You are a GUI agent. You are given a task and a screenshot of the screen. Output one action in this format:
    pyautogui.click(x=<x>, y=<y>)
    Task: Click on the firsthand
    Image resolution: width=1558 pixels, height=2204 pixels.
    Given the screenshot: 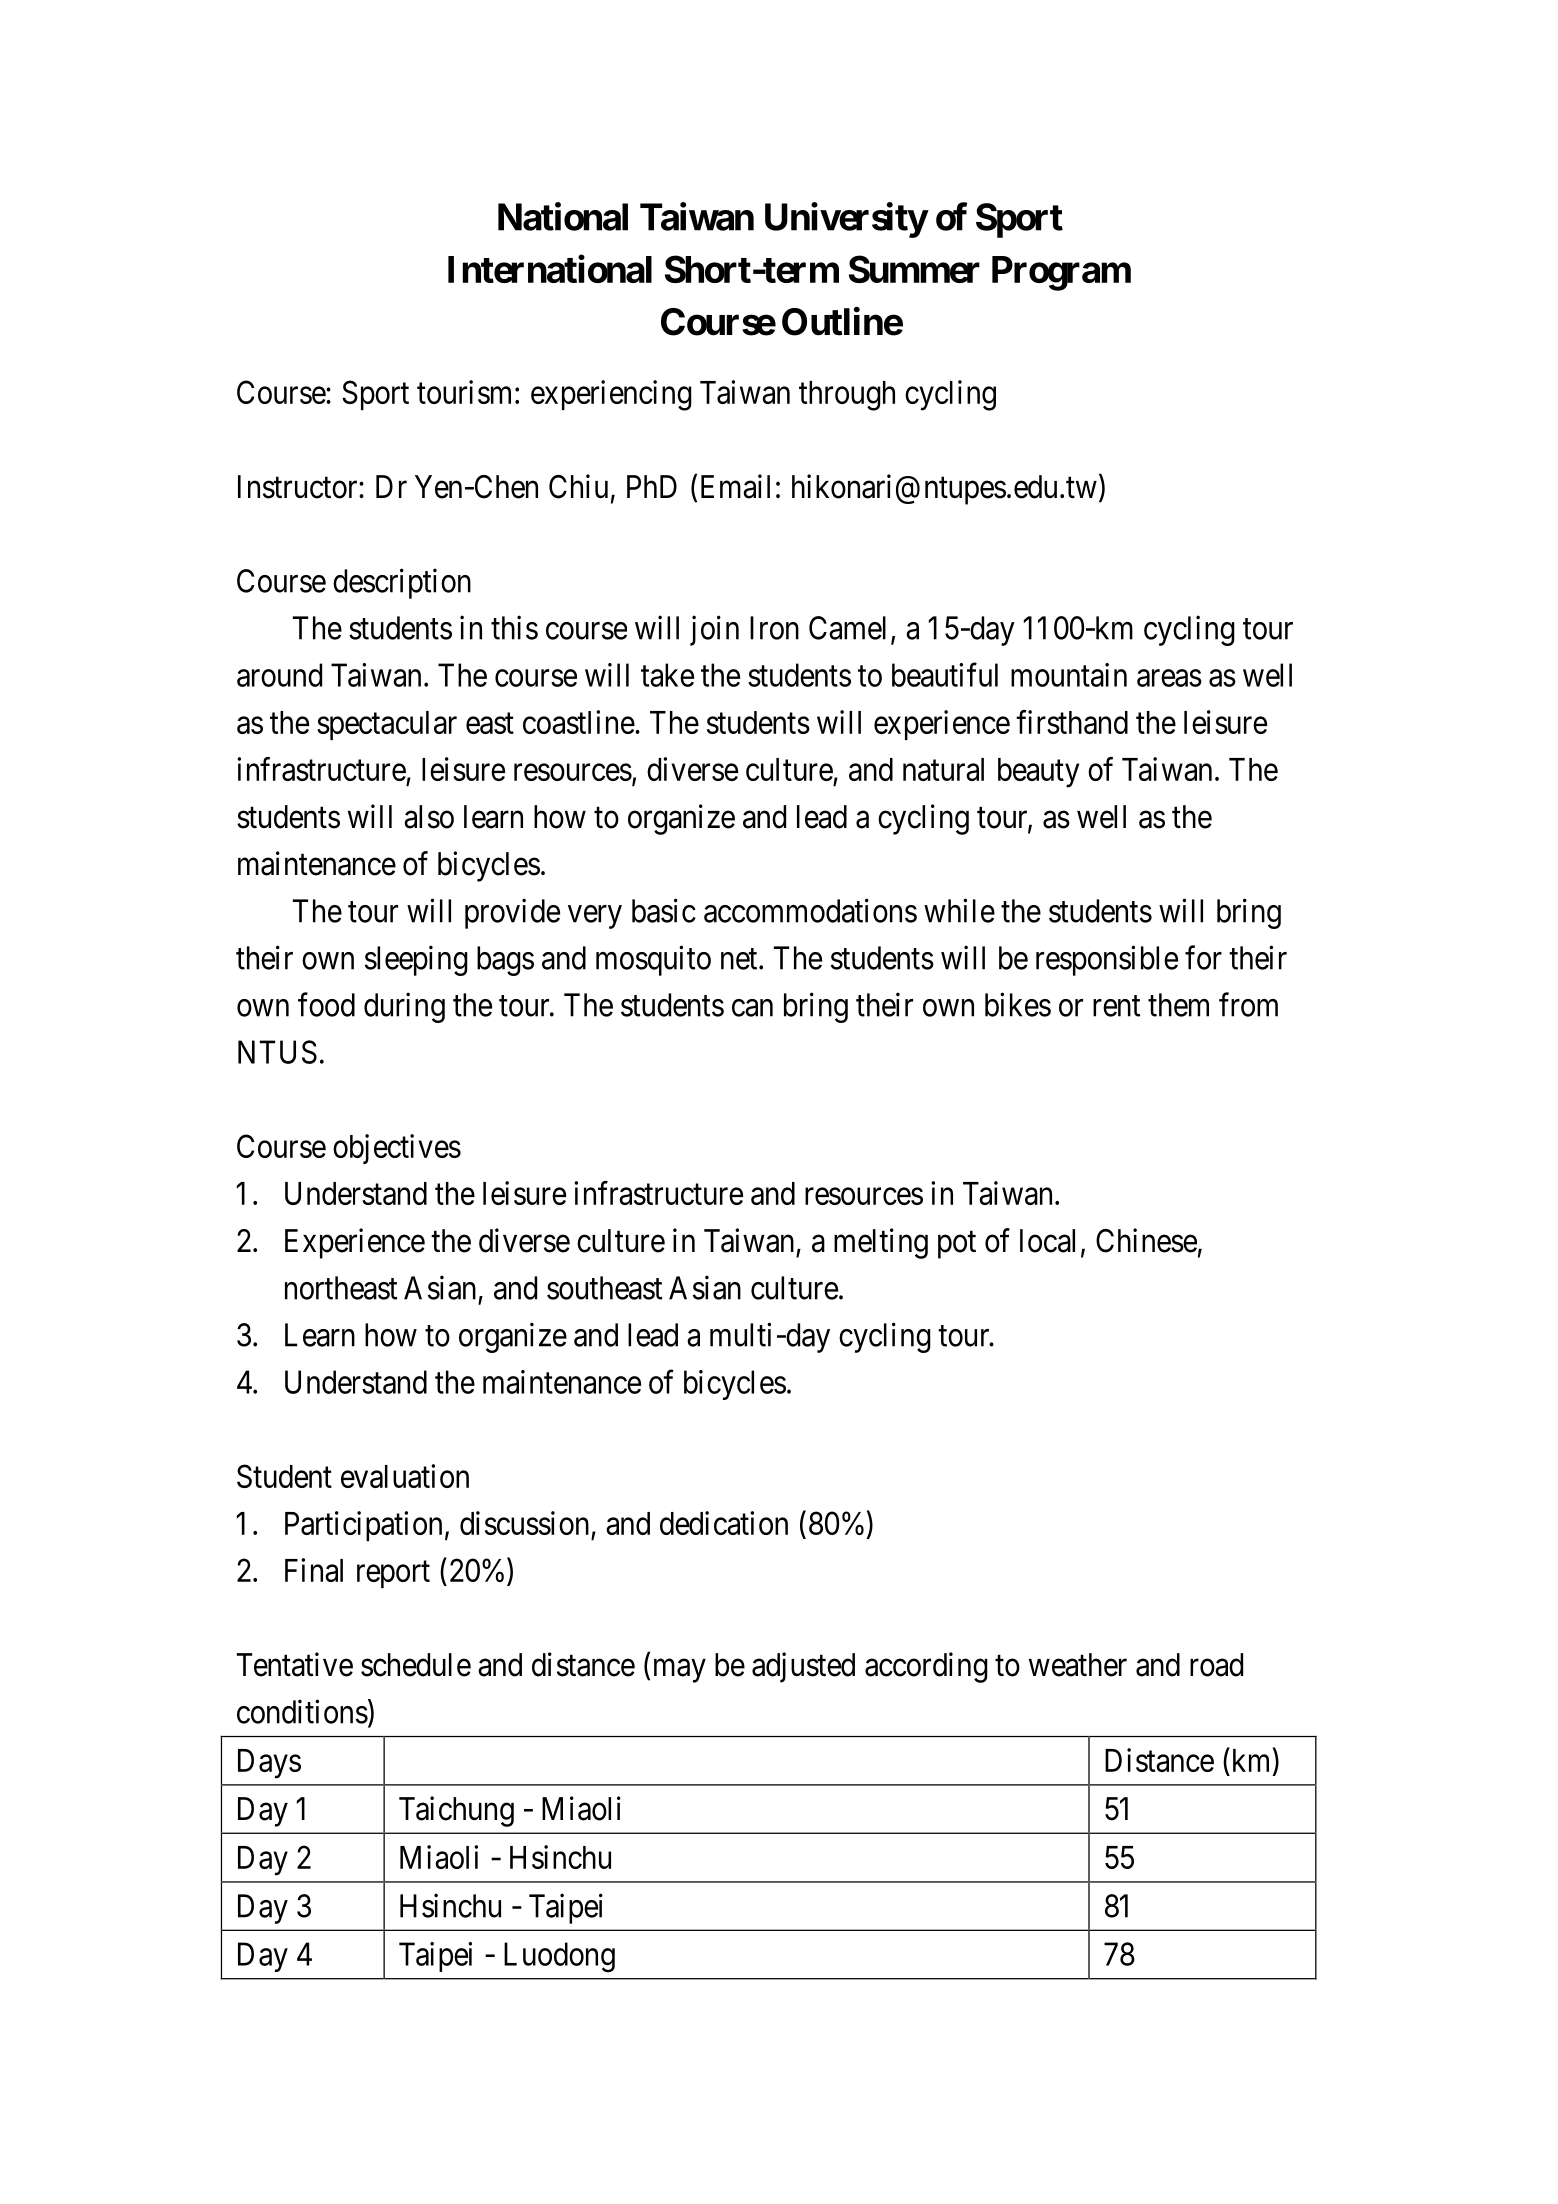 What is the action you would take?
    pyautogui.click(x=1072, y=722)
